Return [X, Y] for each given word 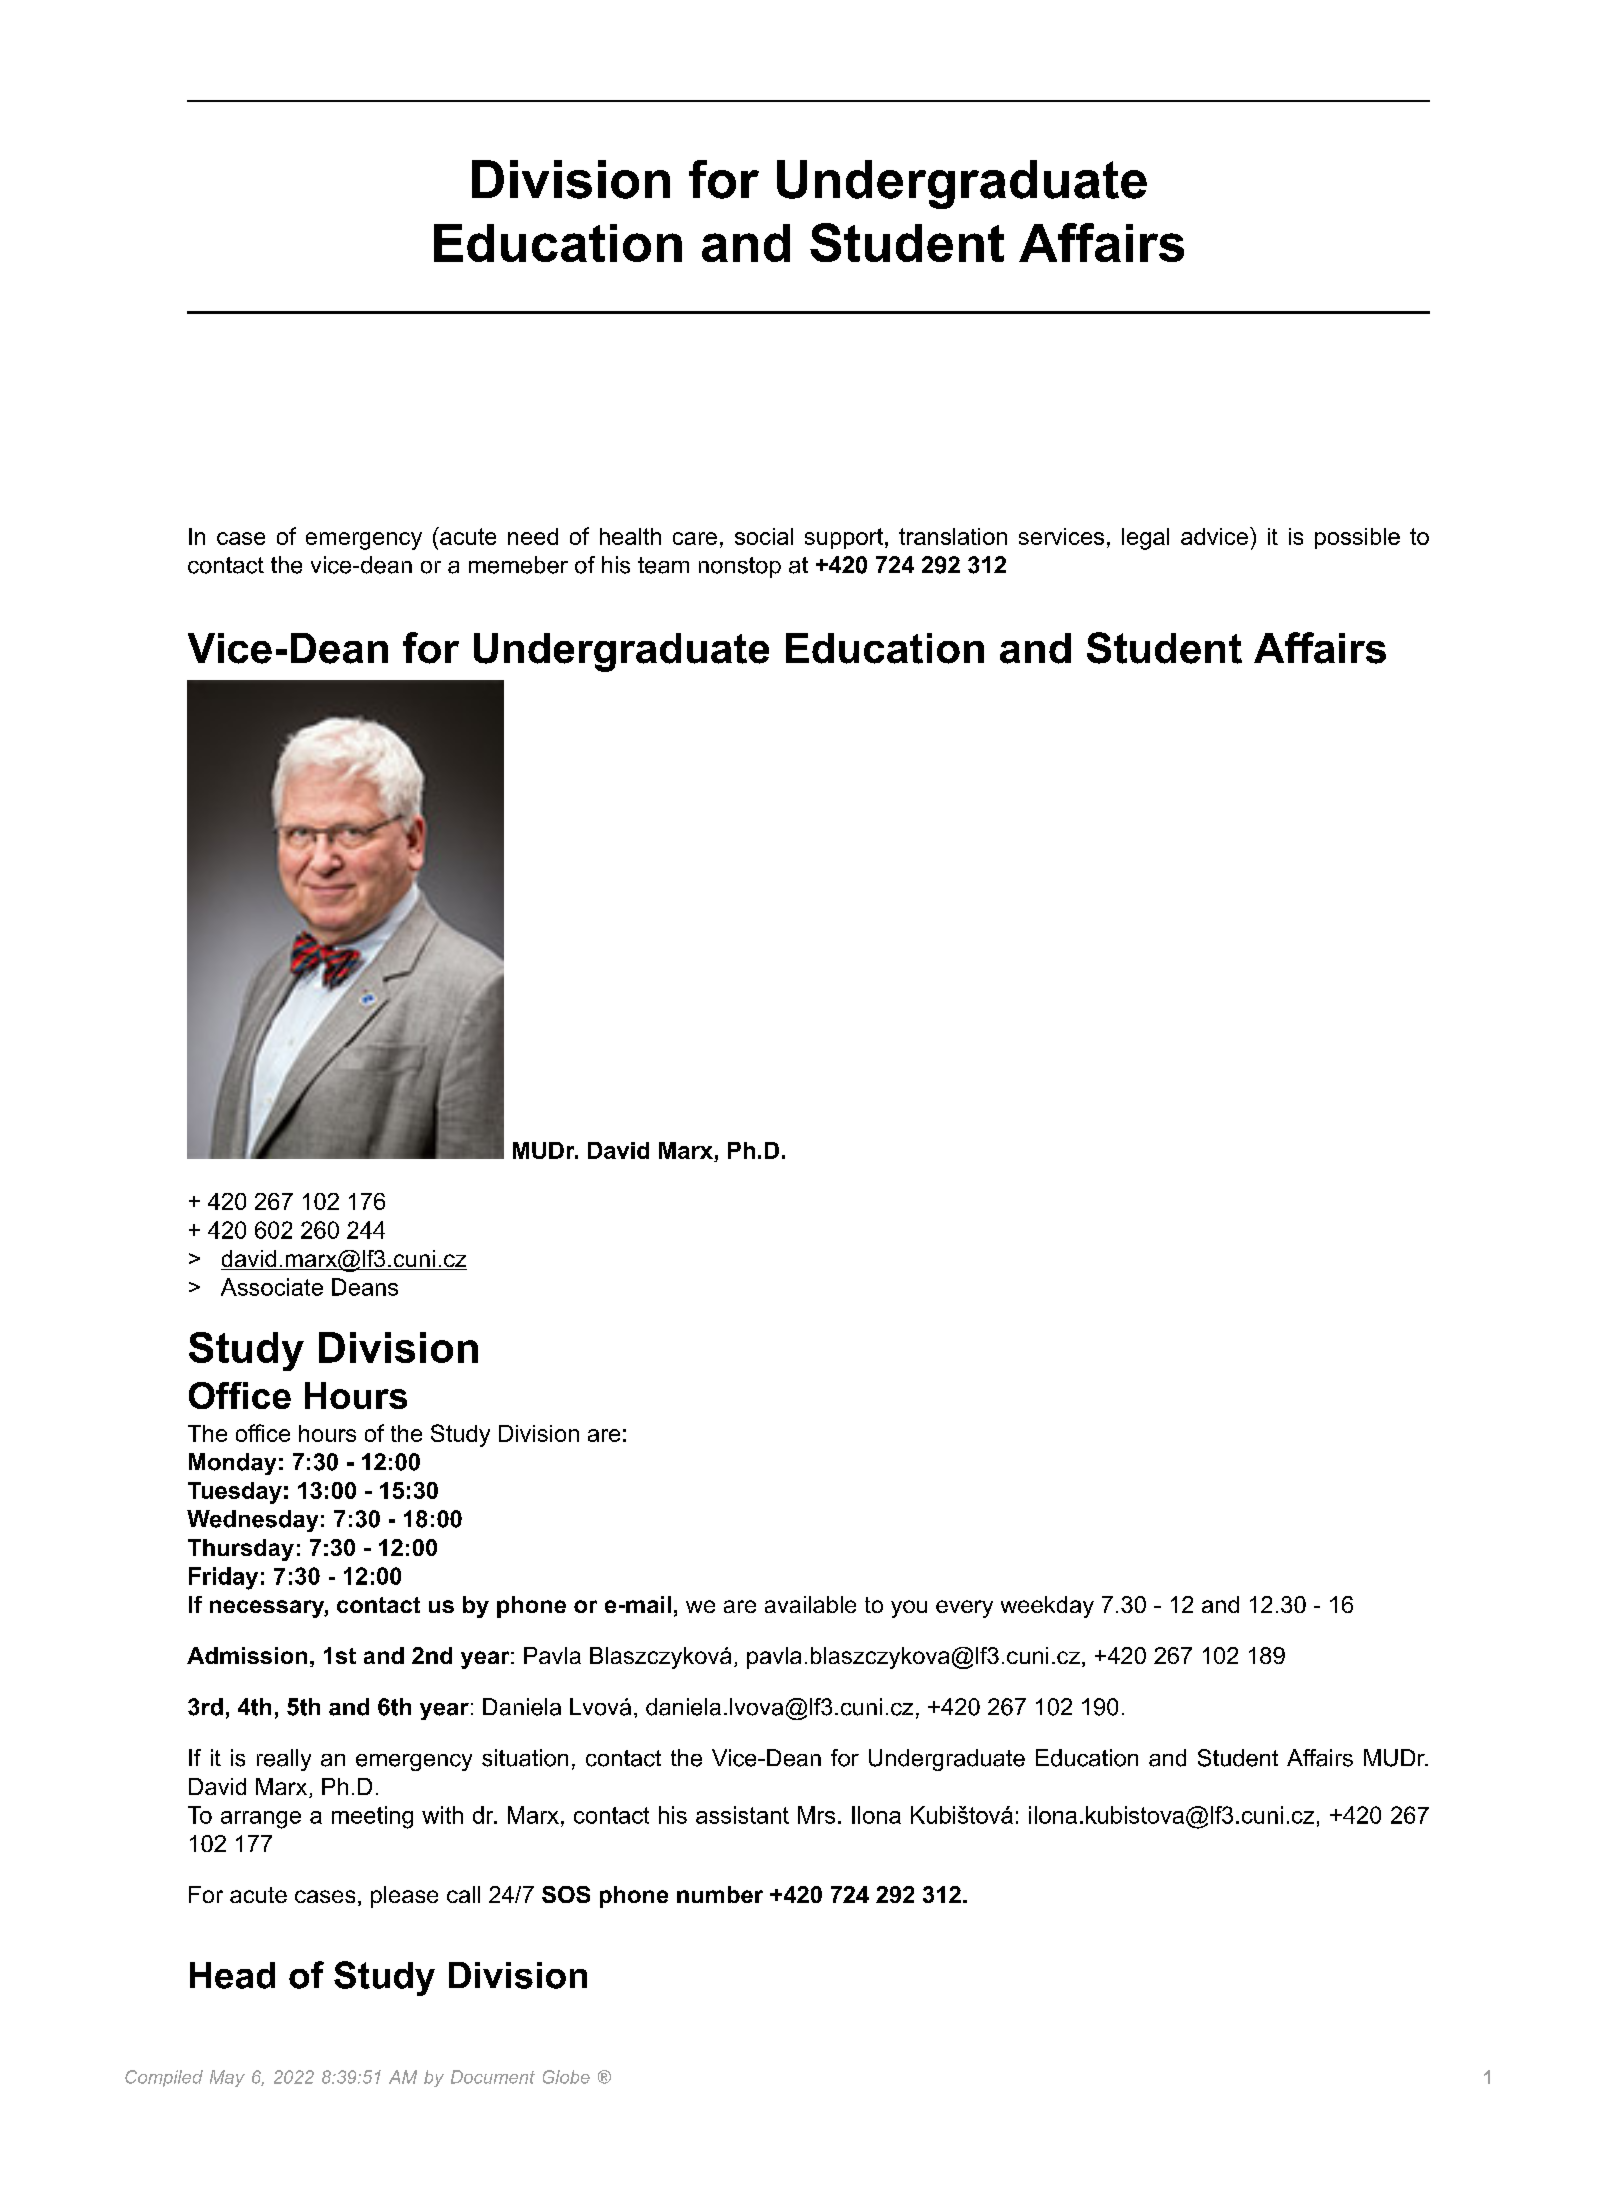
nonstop [740, 567]
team [663, 565]
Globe [566, 2077]
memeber [518, 565]
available [810, 1604]
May [227, 2078]
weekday [1047, 1607]
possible [1357, 538]
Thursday [241, 1550]
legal [1145, 539]
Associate [272, 1287]
